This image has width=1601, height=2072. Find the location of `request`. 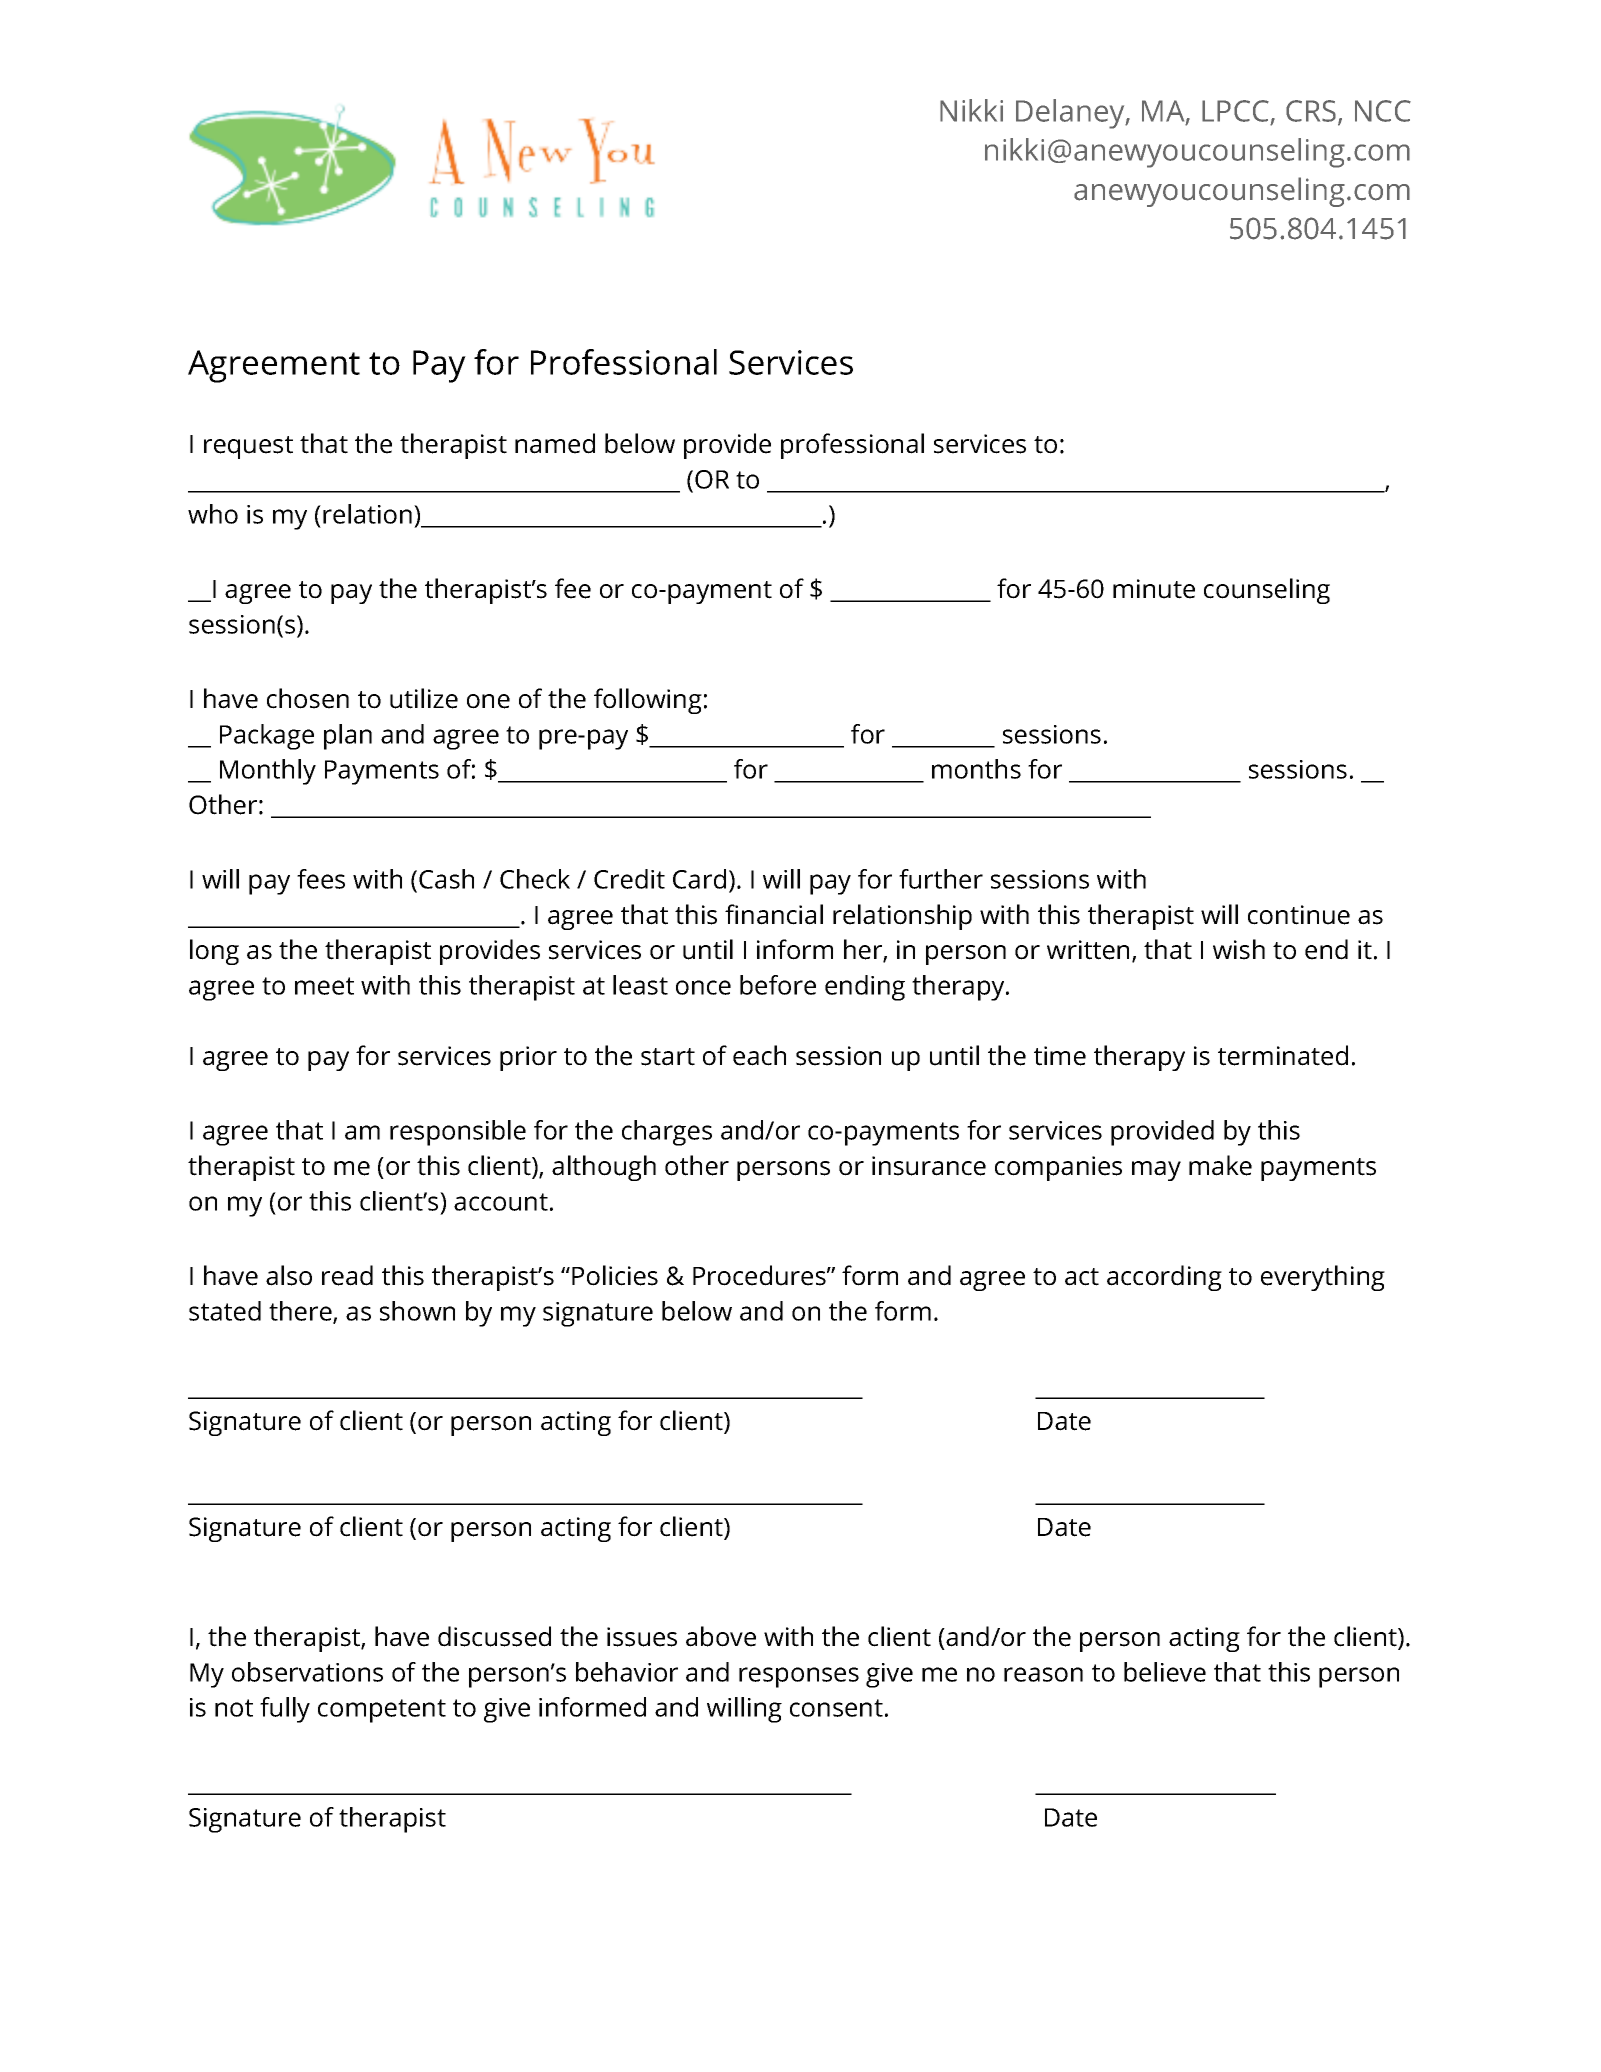

request is located at coordinates (248, 447).
